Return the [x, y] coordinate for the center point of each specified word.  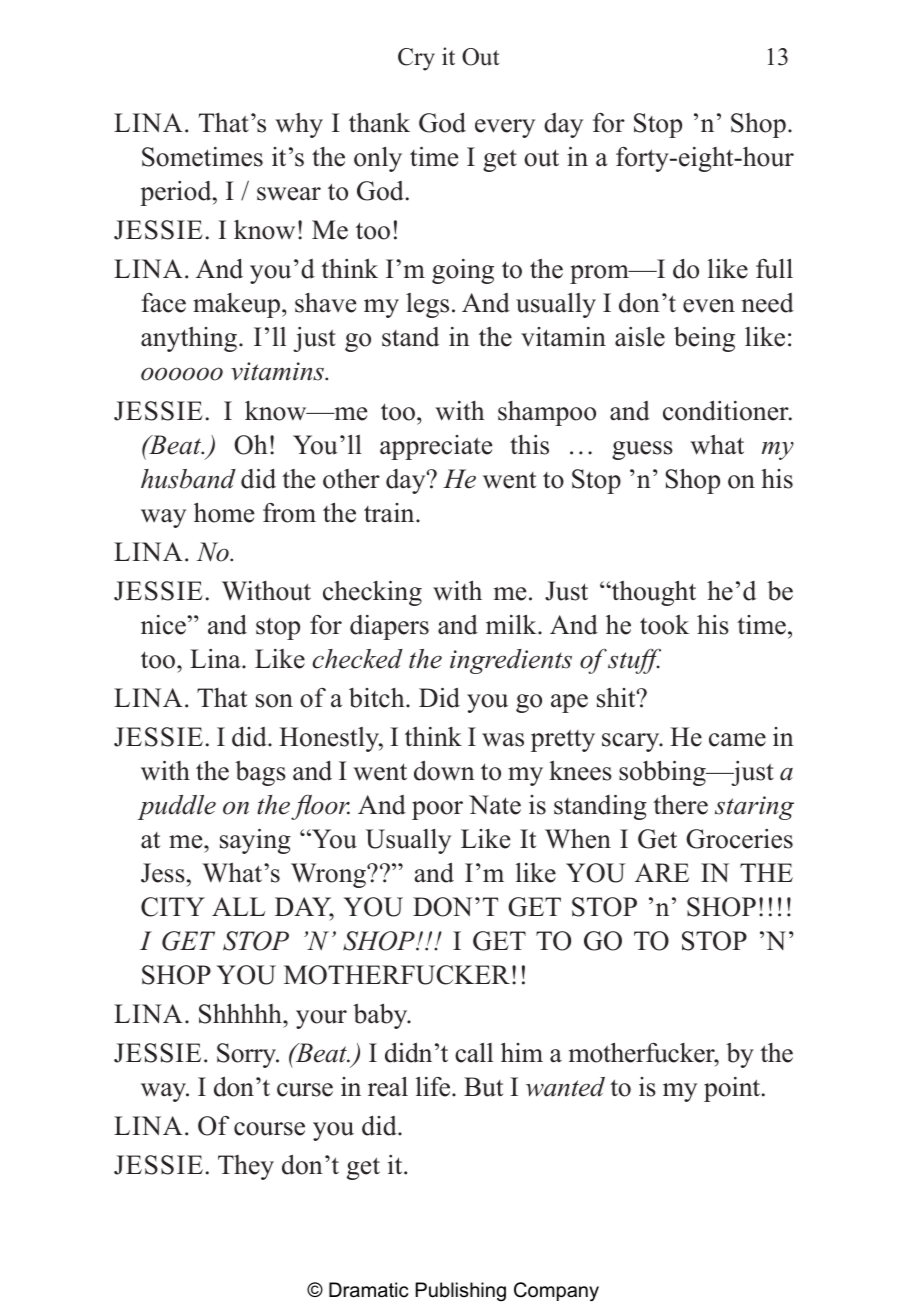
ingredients [511, 661]
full [774, 269]
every [505, 128]
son [274, 701]
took [664, 625]
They [246, 1167]
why [299, 125]
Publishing [461, 1292]
